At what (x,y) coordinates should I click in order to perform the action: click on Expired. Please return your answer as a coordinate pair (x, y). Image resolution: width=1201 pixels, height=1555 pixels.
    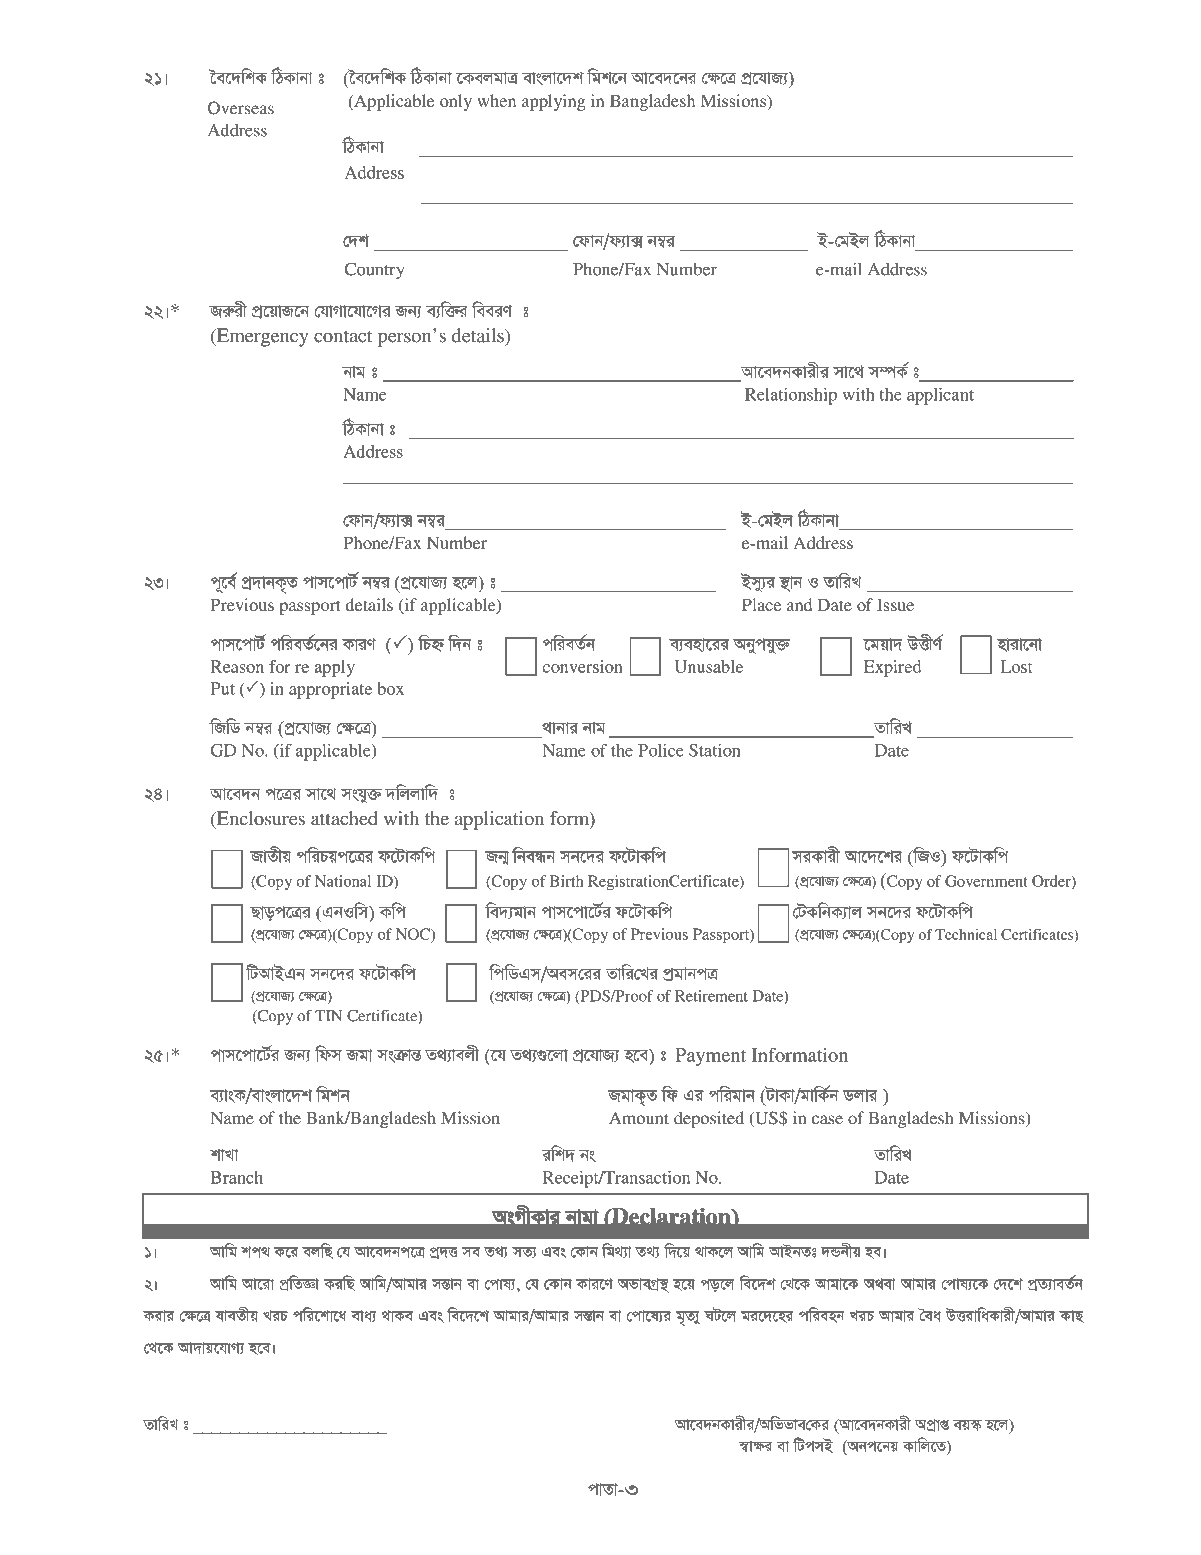
    Looking at the image, I should click on (893, 668).
